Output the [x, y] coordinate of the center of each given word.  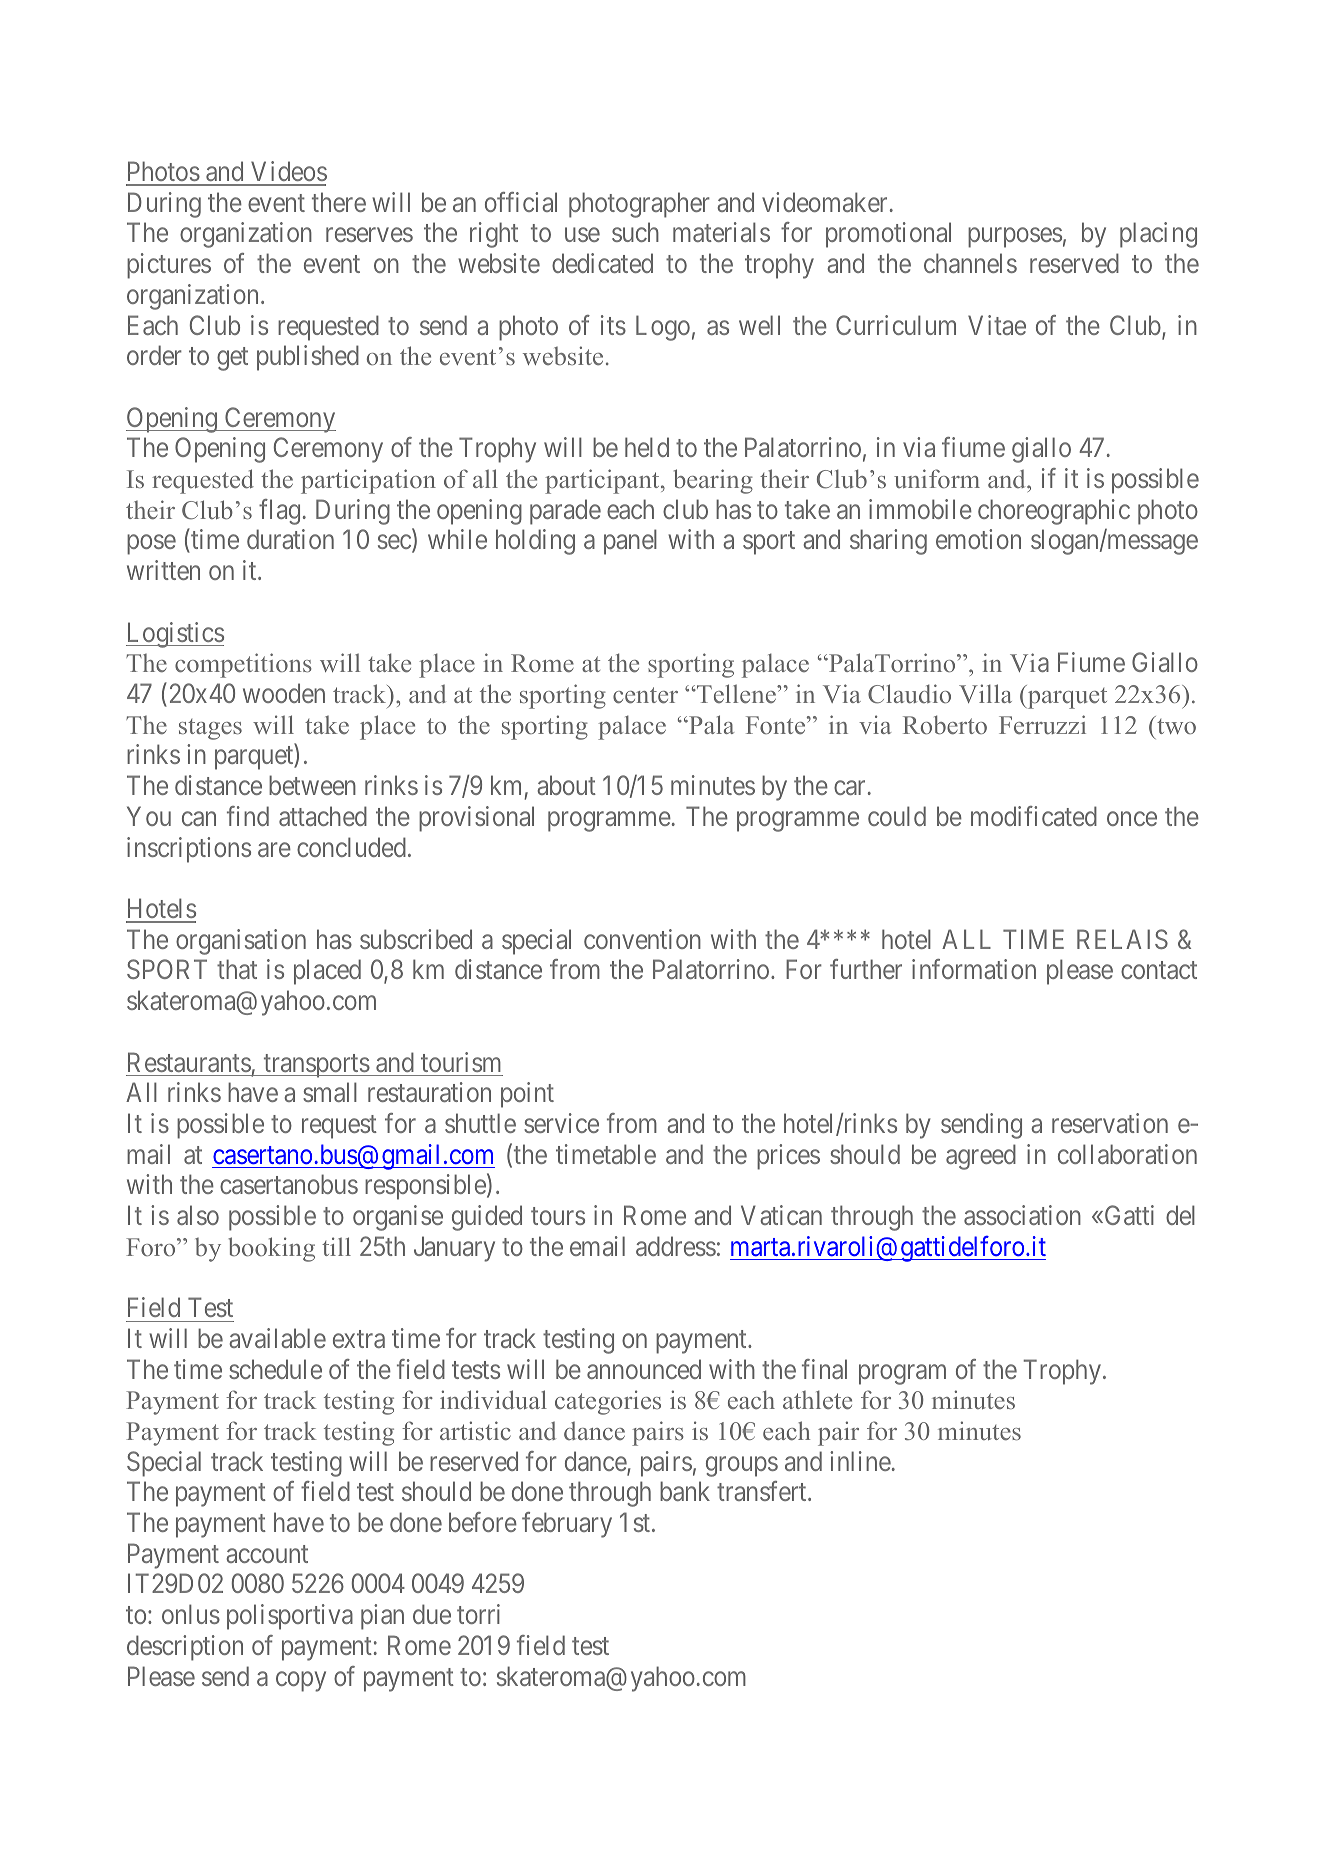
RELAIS [1122, 939]
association [1022, 1215]
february [567, 1525]
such [635, 232]
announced [644, 1369]
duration [290, 539]
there [339, 202]
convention [642, 939]
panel [630, 542]
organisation [241, 942]
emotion [978, 539]
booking [271, 1249]
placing [1158, 235]
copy [301, 1681]
